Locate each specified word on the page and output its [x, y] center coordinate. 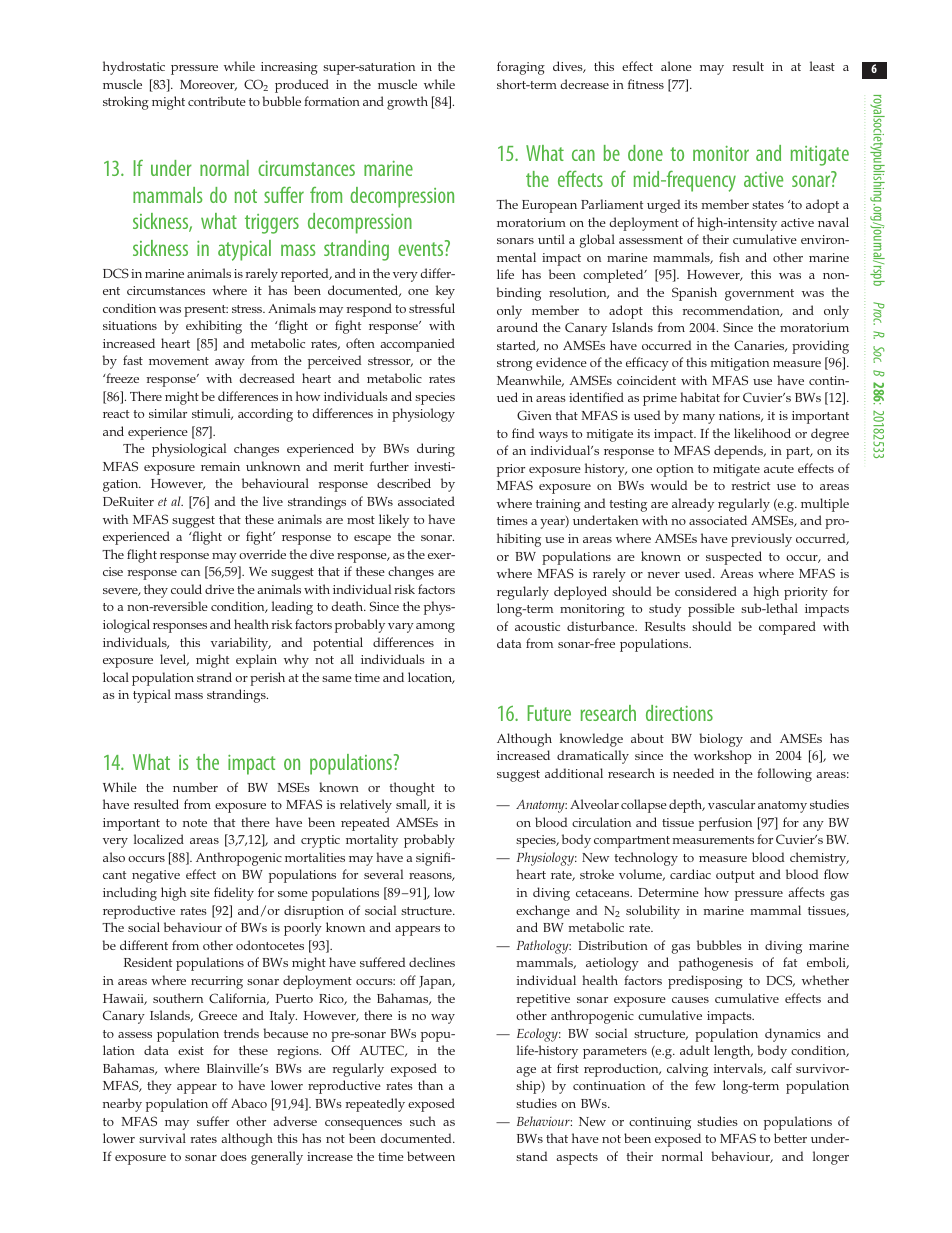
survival [162, 1138]
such [423, 1121]
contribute [217, 101]
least [822, 66]
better [790, 1138]
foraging [521, 68]
